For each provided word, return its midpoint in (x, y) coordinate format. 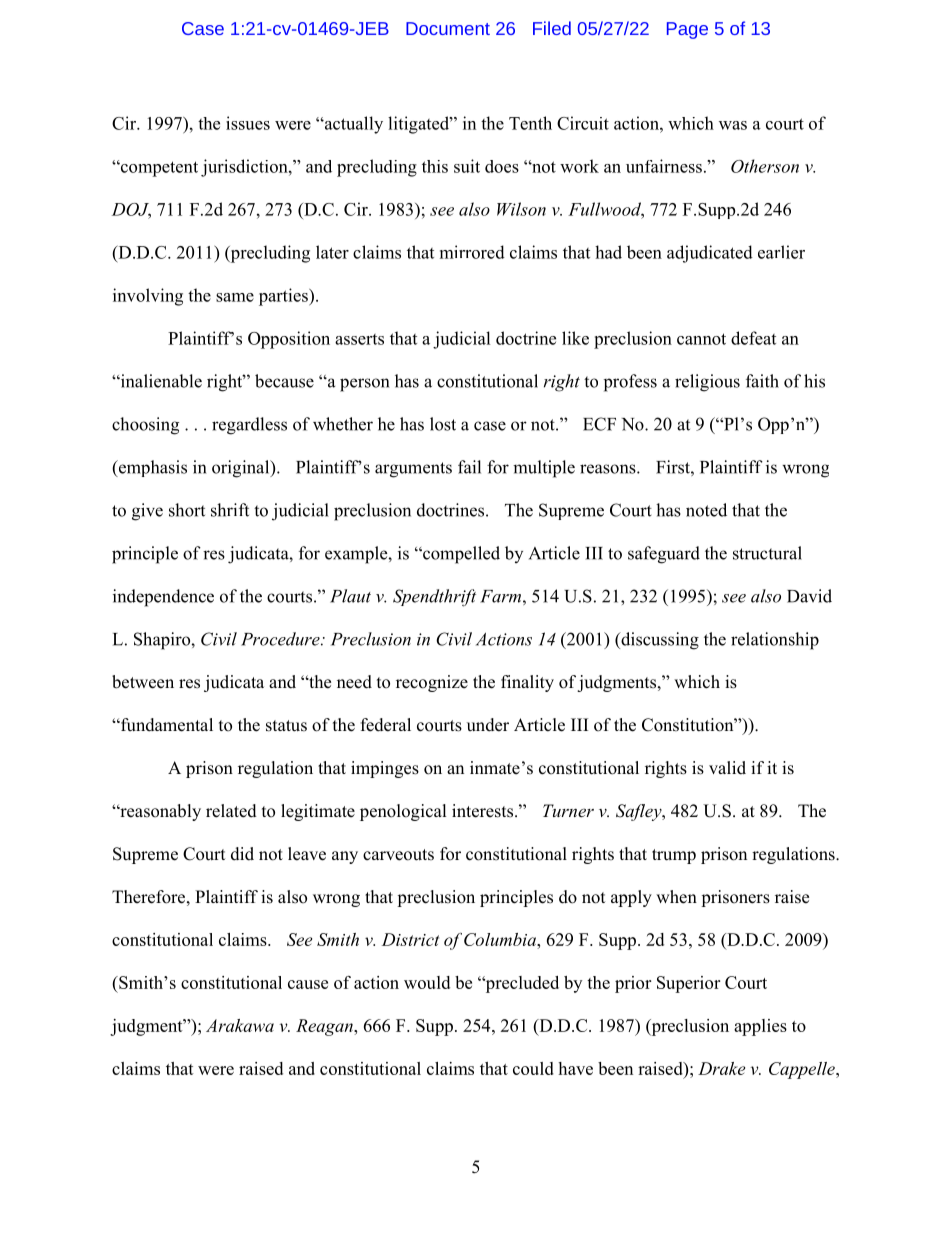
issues (248, 123)
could (533, 1068)
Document (448, 28)
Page (687, 30)
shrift (230, 510)
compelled (460, 555)
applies (760, 1027)
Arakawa (240, 1025)
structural (767, 553)
